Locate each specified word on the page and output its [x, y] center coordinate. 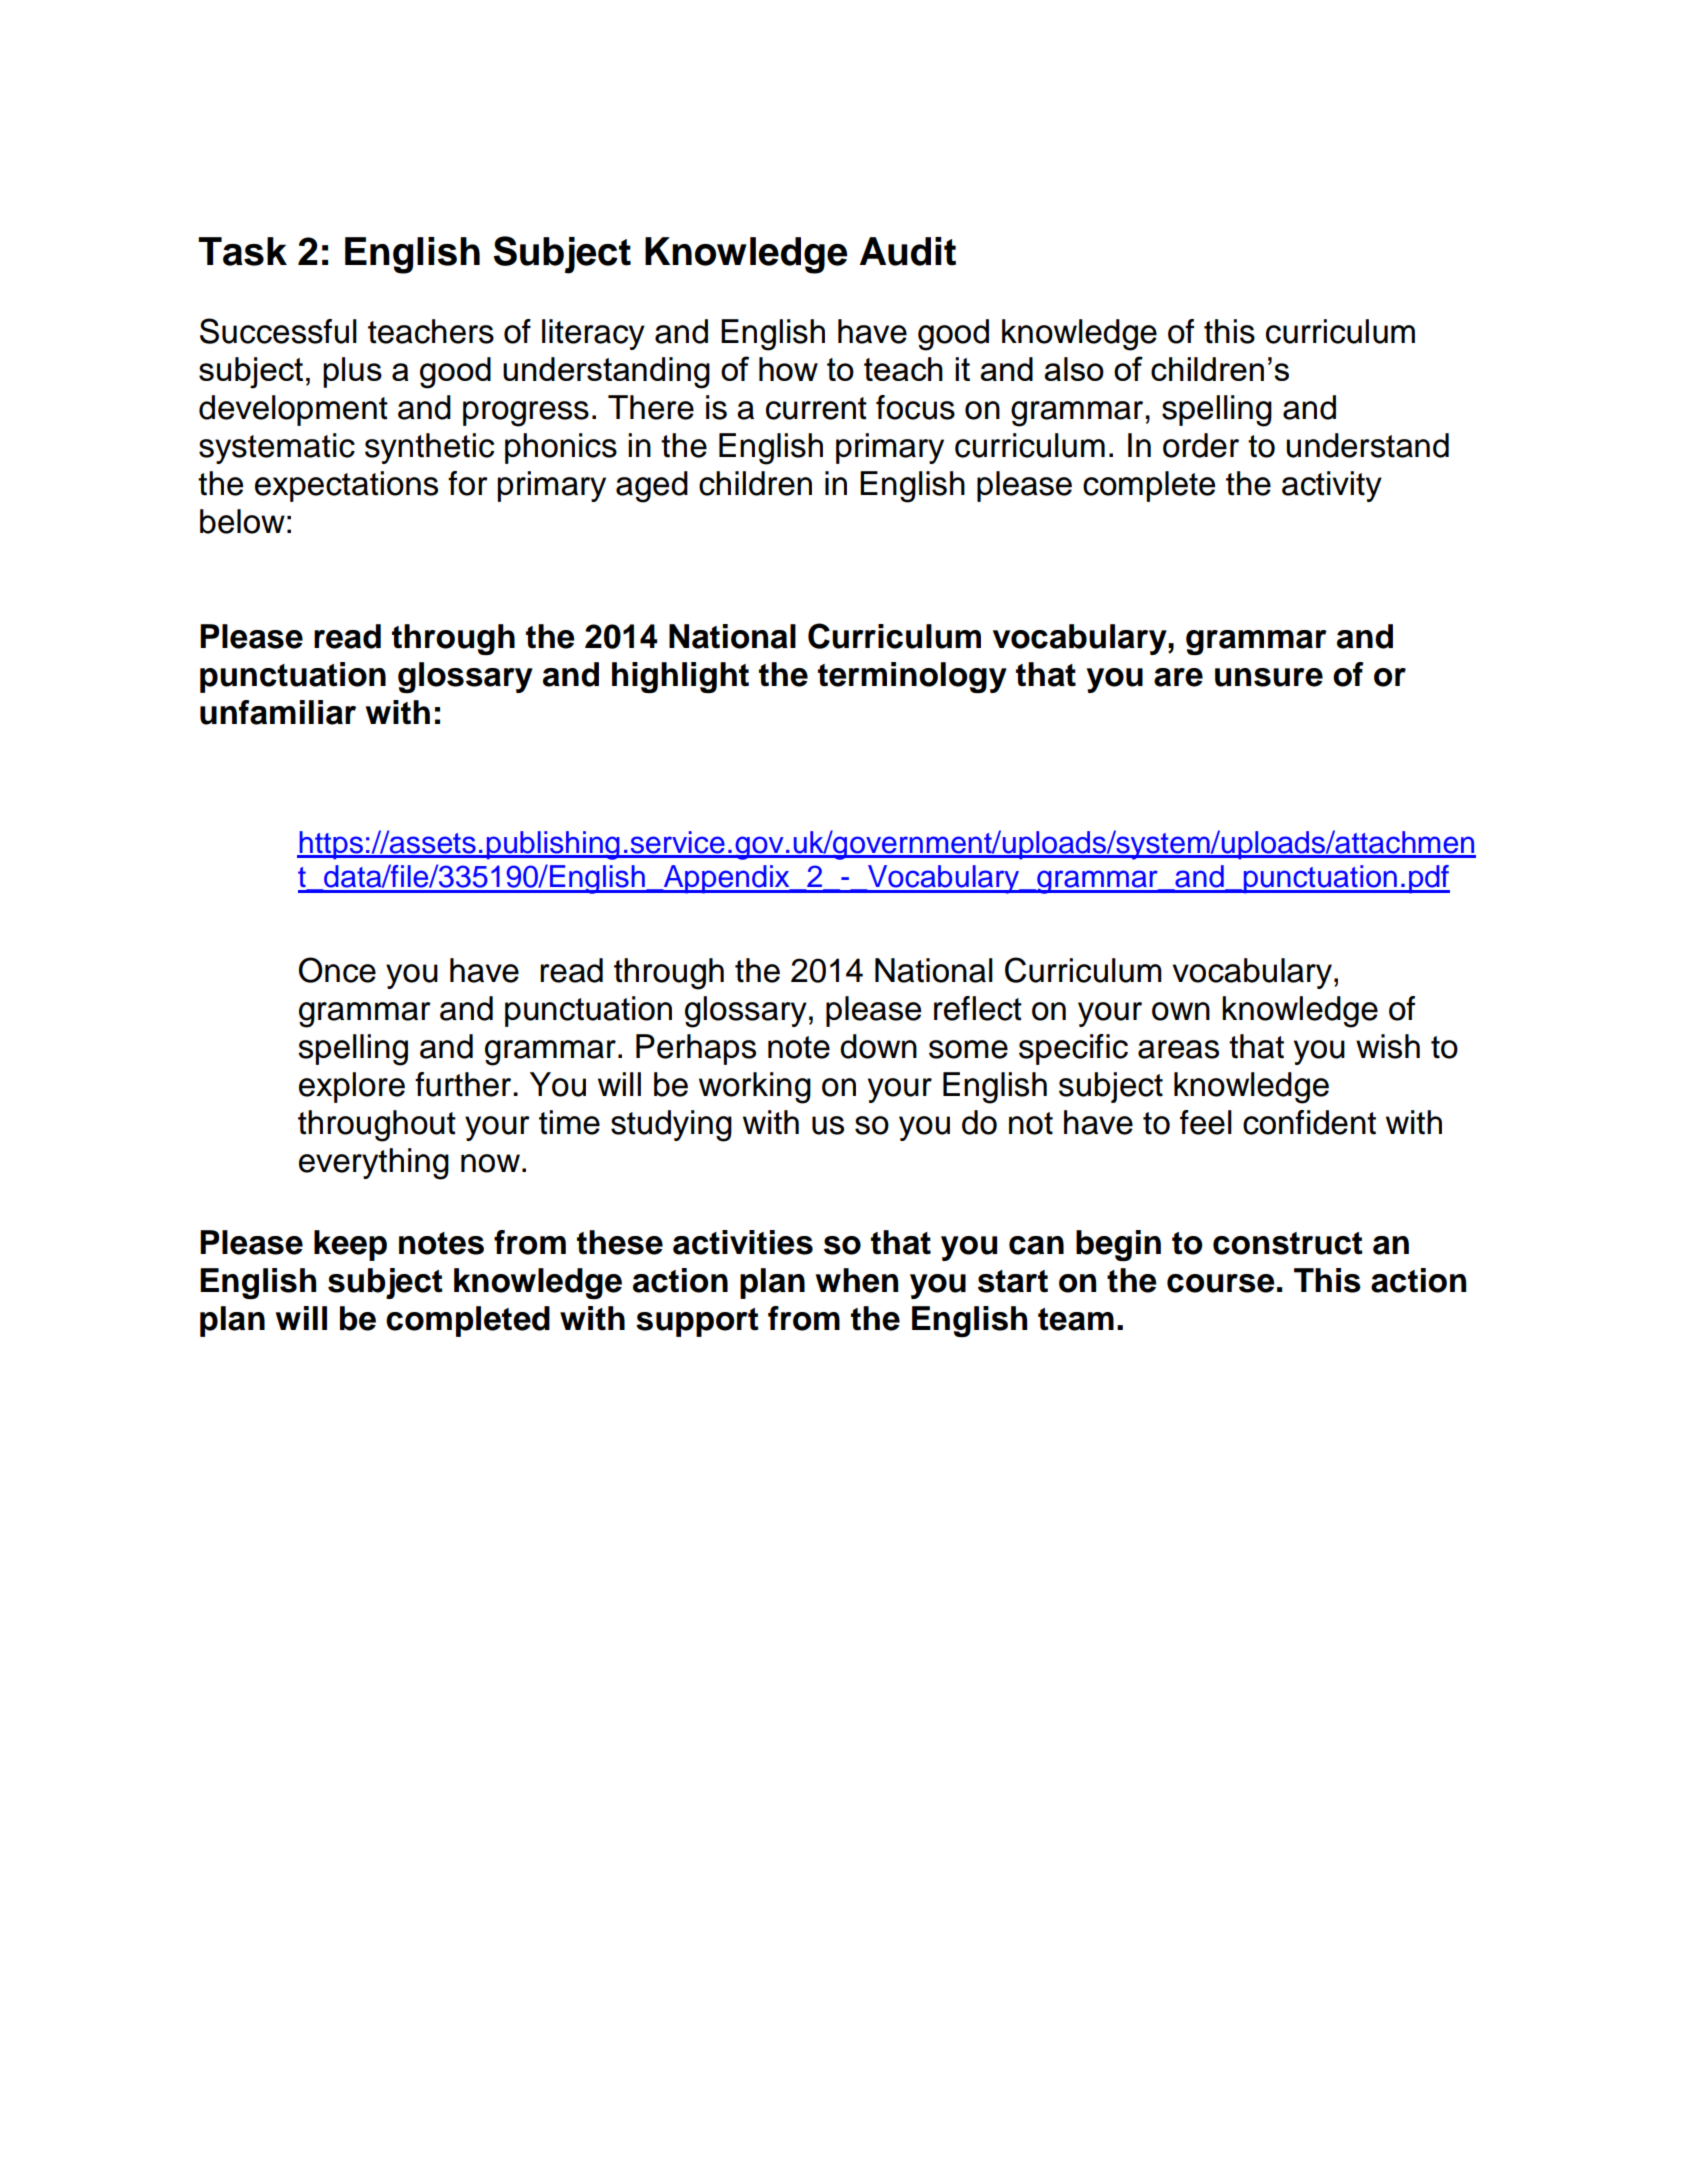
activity [1332, 486]
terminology [912, 677]
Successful [278, 331]
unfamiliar [278, 712]
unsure [1269, 677]
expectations [346, 486]
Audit [908, 251]
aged [652, 487]
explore [352, 1087]
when [856, 1280]
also [1074, 369]
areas [1178, 1049]
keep [350, 1245]
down [878, 1046]
